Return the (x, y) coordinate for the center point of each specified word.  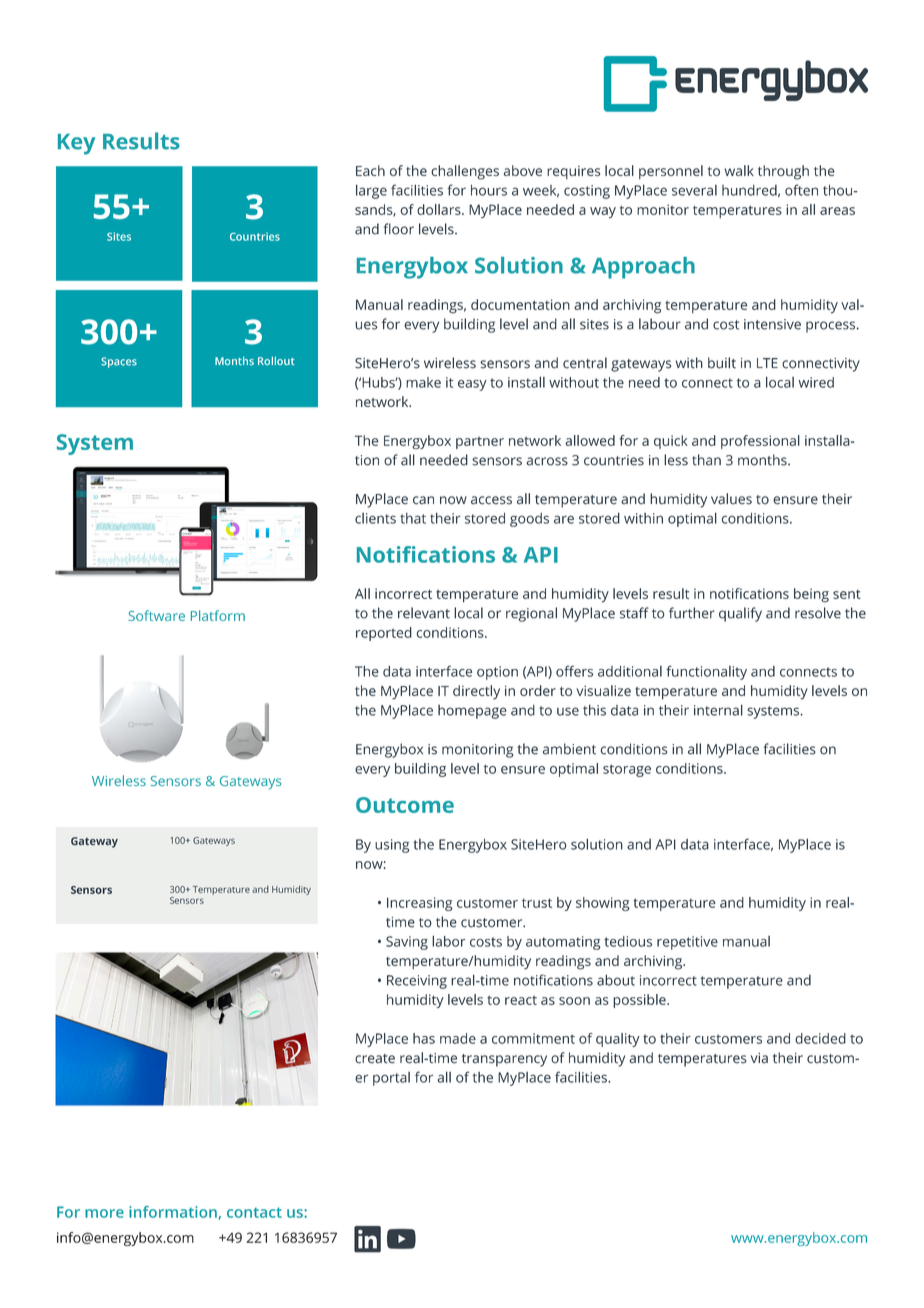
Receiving (417, 982)
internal (718, 710)
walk (739, 170)
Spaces (119, 362)
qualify (740, 614)
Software (156, 615)
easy (472, 385)
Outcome (405, 805)
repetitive (687, 943)
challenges (465, 172)
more (104, 1213)
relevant (424, 613)
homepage (472, 712)
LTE (767, 363)
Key (76, 144)
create (375, 1059)
